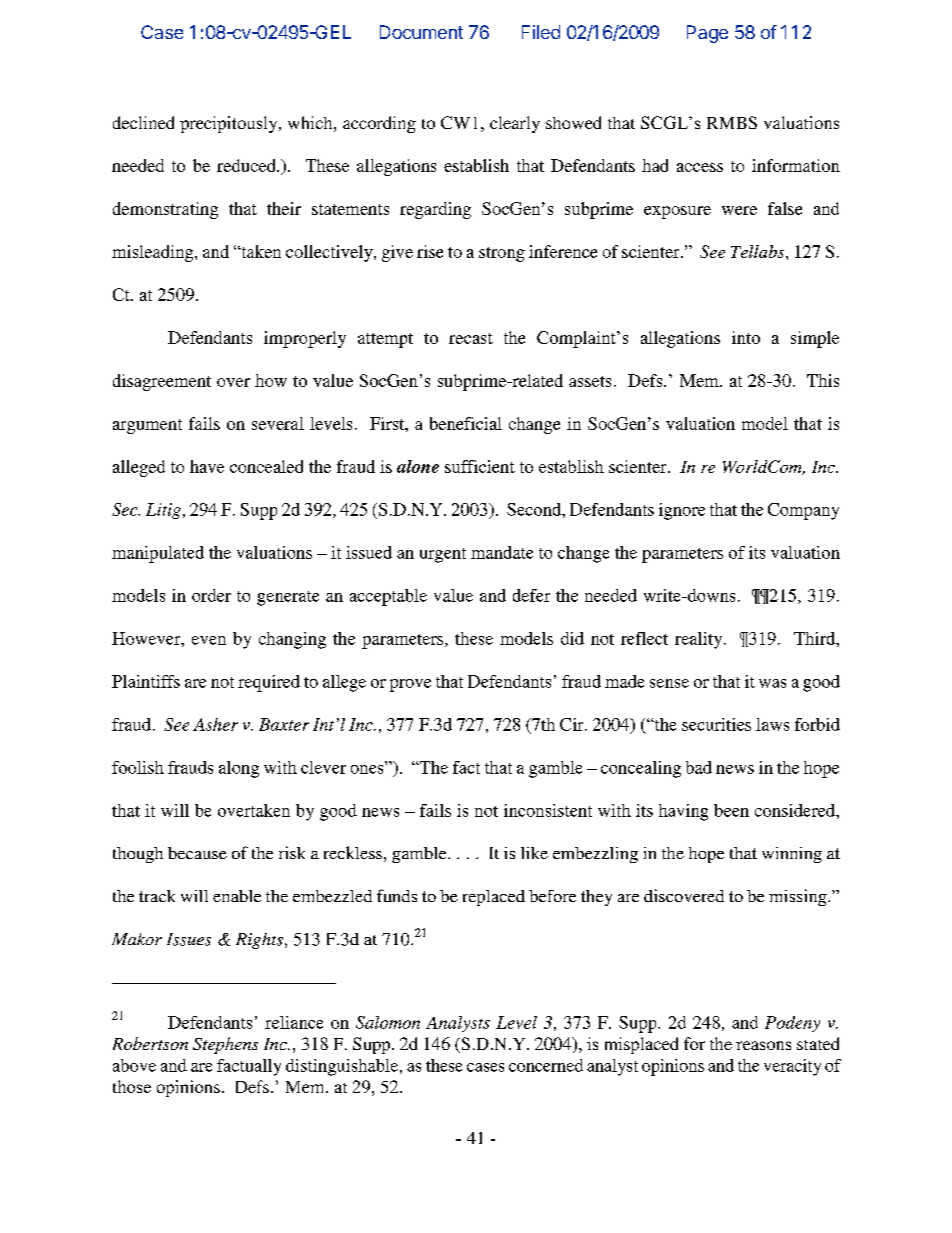 The height and width of the document is (1233, 952). I want to click on Page, so click(707, 34).
